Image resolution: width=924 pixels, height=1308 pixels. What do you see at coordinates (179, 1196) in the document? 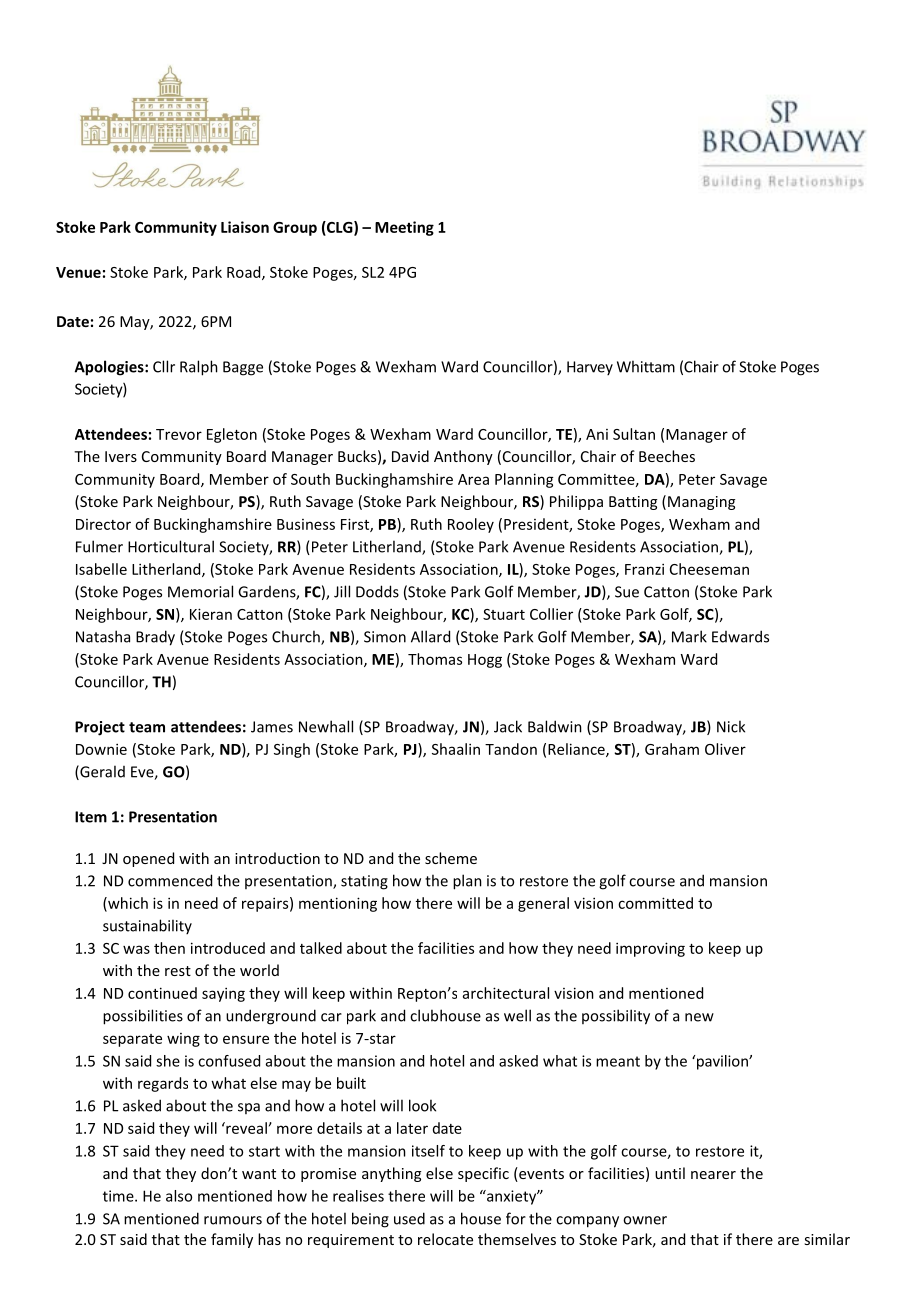
I see `also` at bounding box center [179, 1196].
